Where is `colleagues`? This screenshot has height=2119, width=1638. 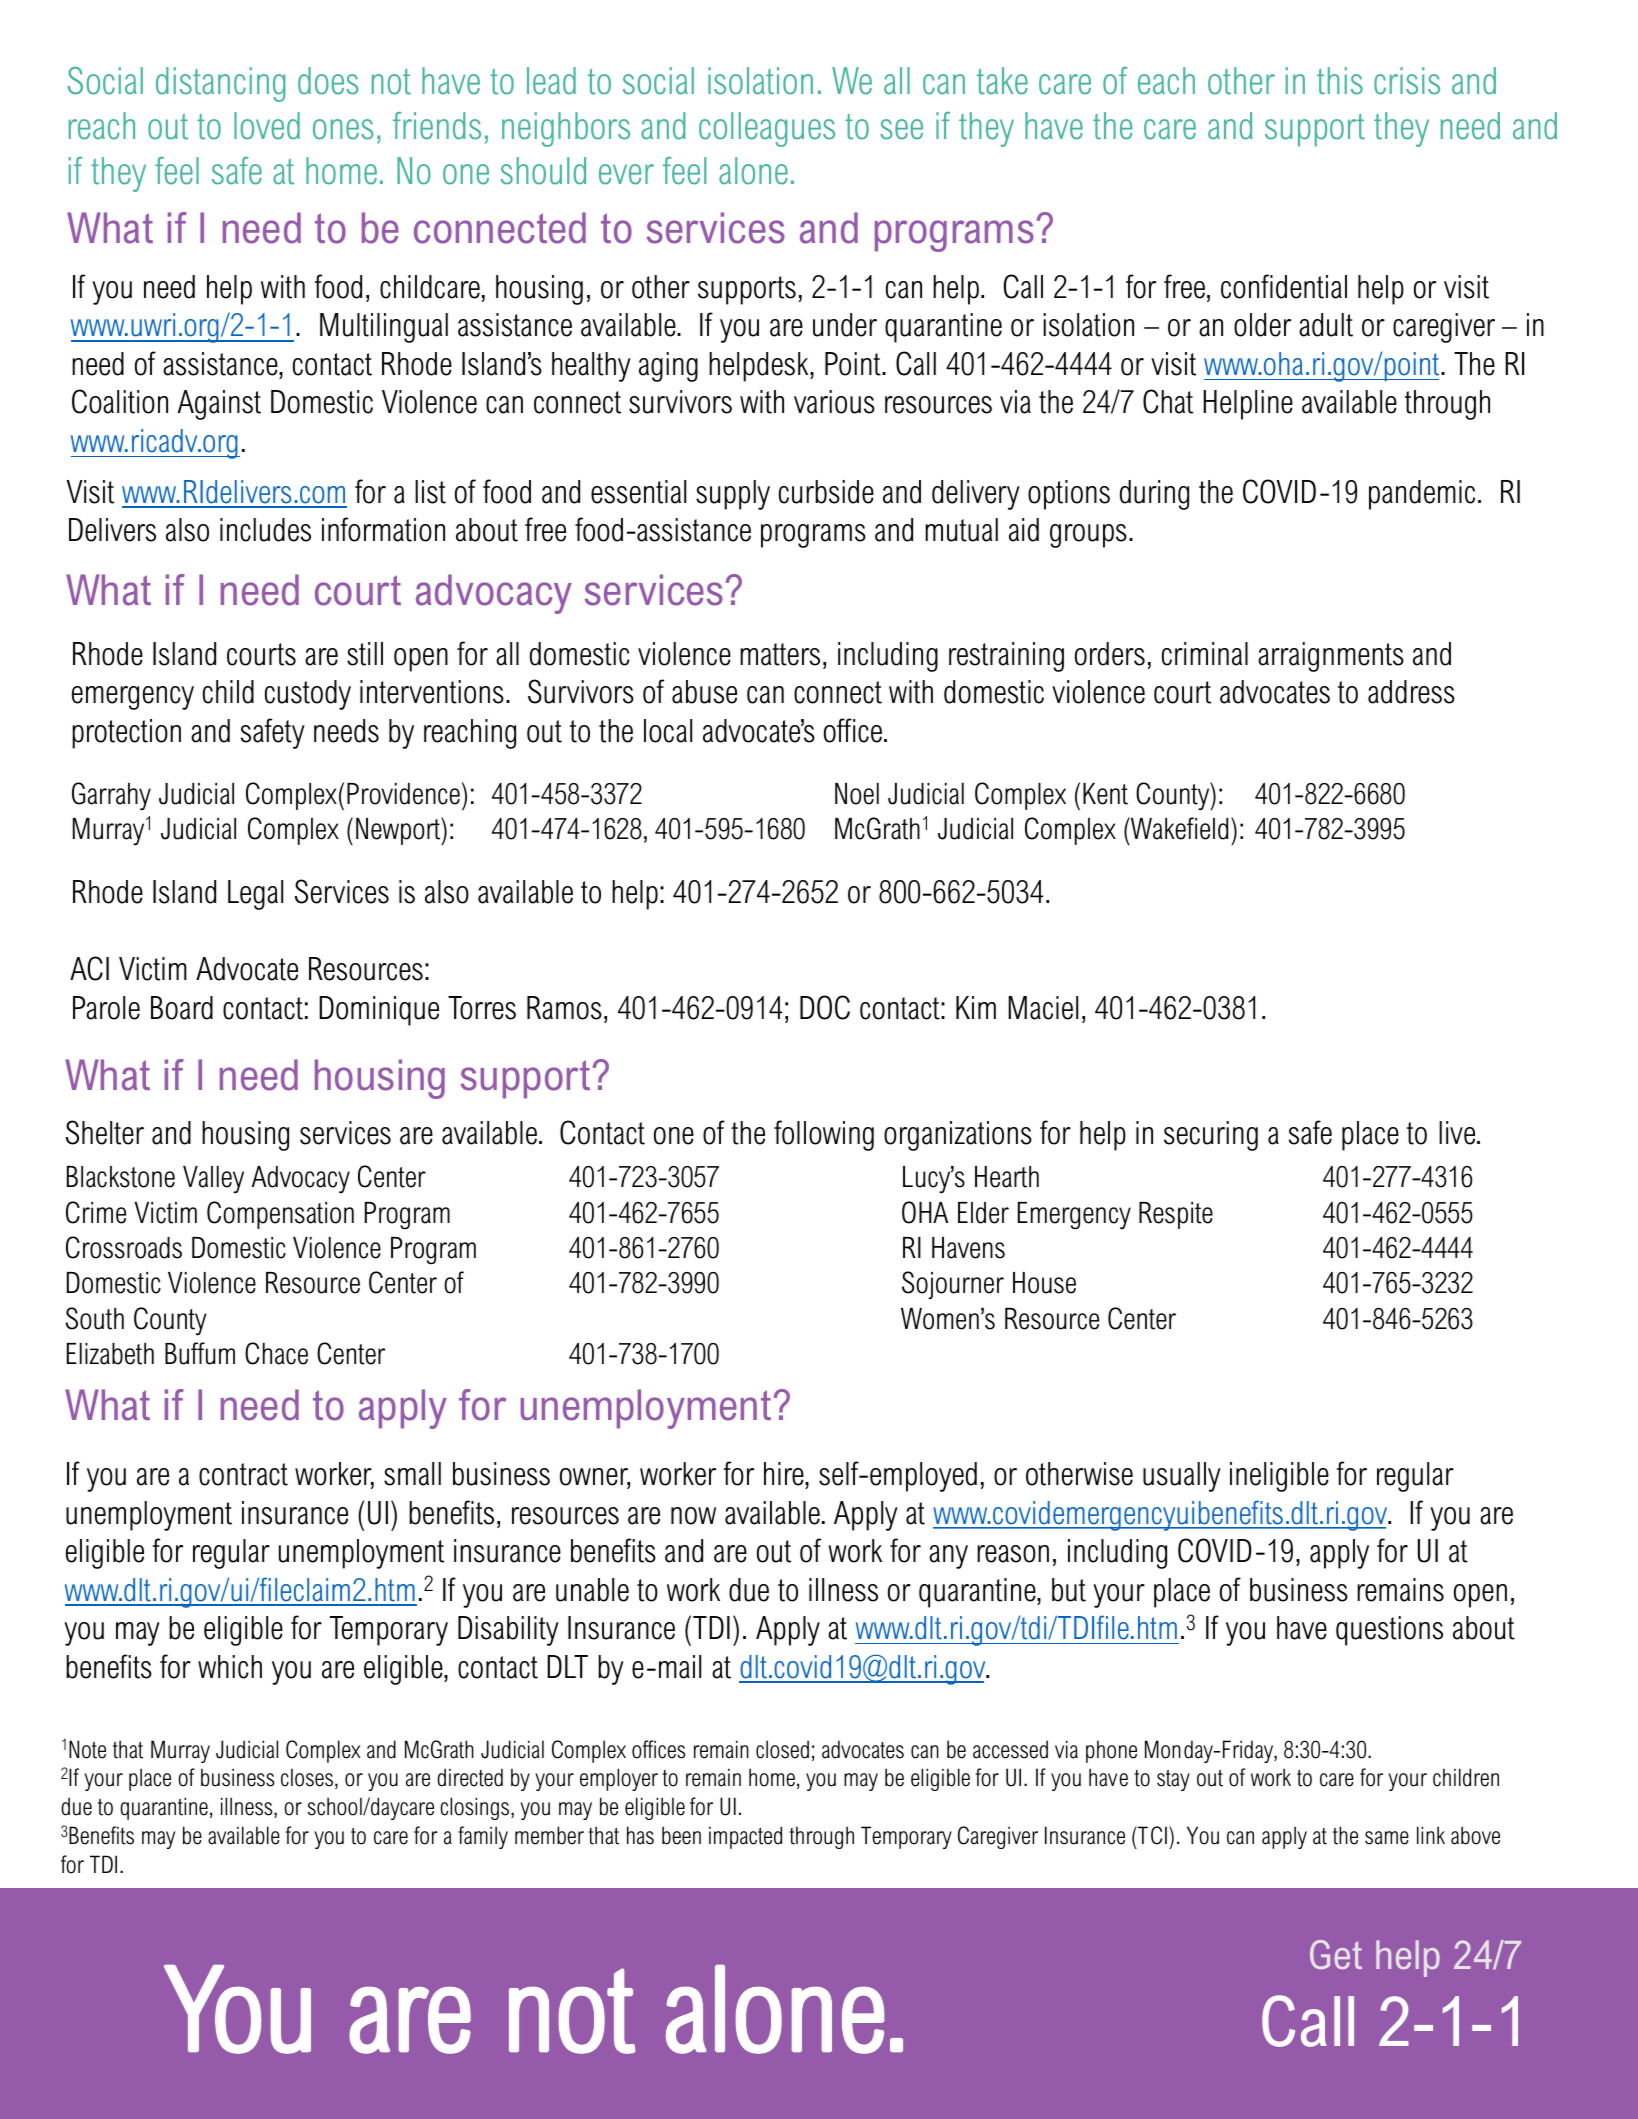
colleagues is located at coordinates (767, 129).
